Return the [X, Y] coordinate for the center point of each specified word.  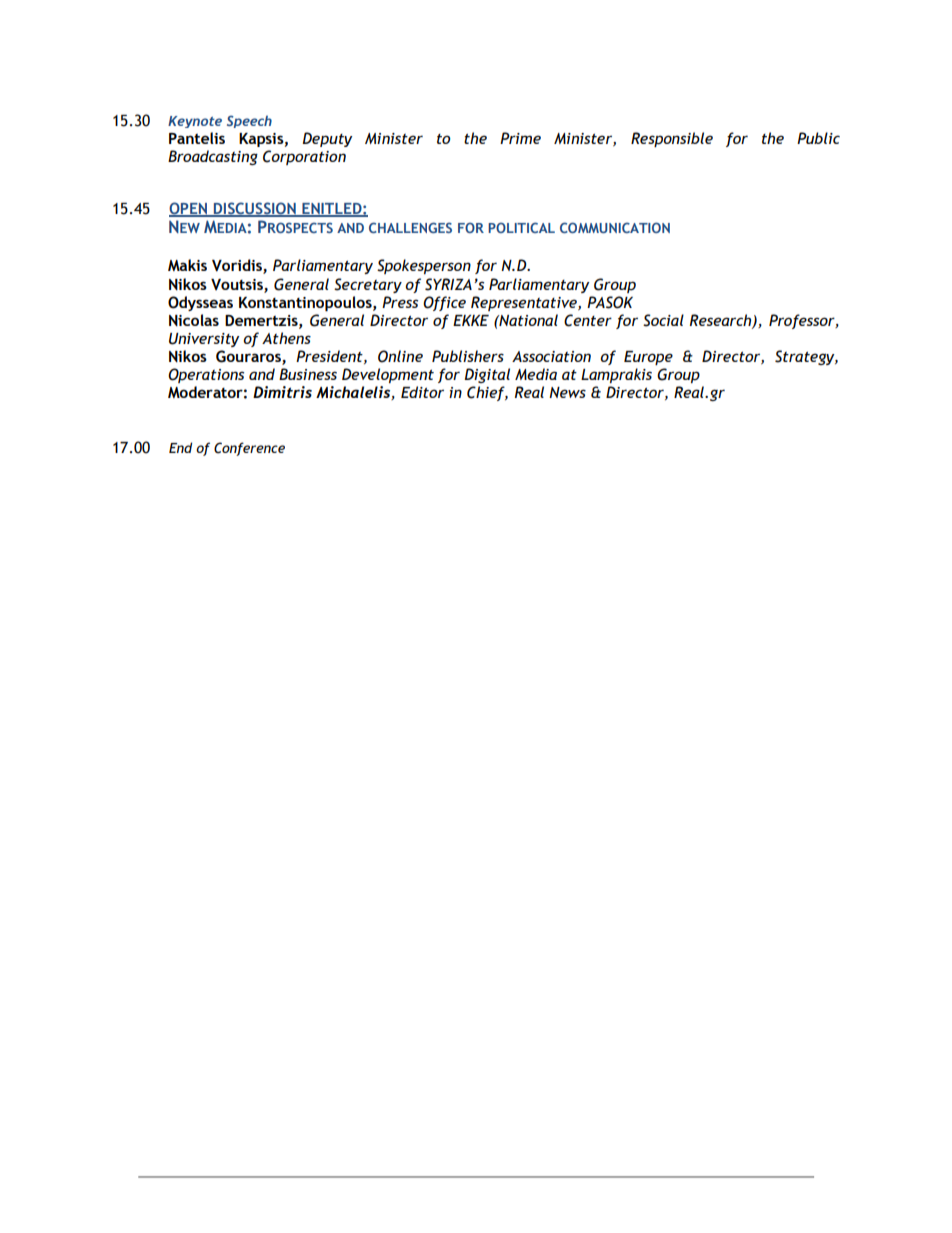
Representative [525, 303]
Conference [249, 449]
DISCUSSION [255, 209]
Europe [648, 358]
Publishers [468, 356]
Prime [520, 138]
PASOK [610, 302]
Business [308, 374]
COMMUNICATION [615, 227]
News [567, 392]
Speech [249, 121]
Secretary [368, 285]
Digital [487, 375]
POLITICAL [521, 227]
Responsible [672, 139]
